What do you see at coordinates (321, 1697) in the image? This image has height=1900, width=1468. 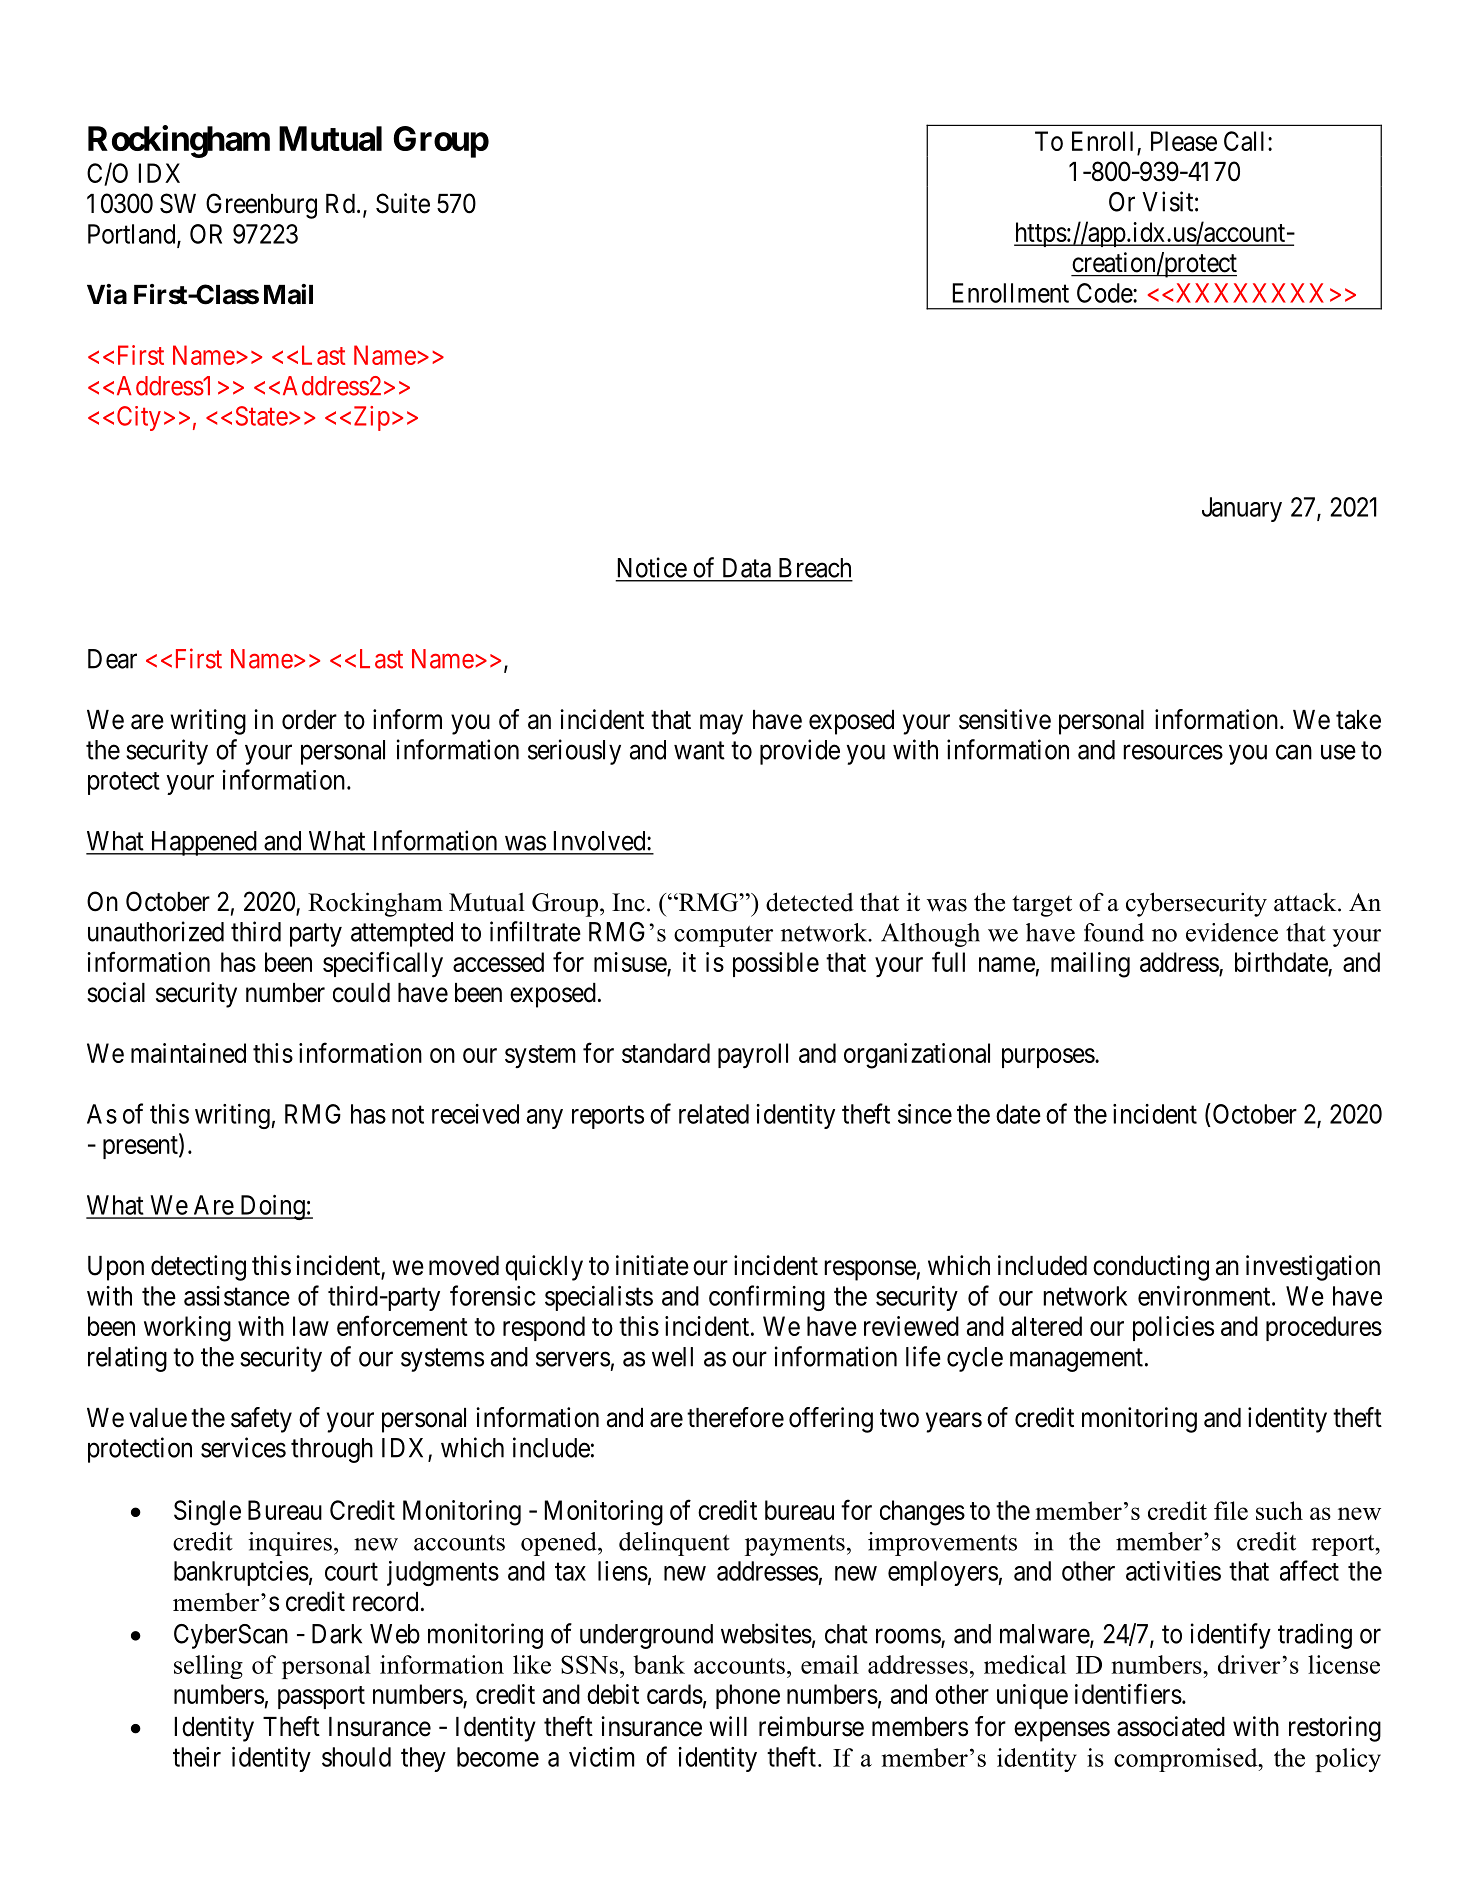 I see `passport` at bounding box center [321, 1697].
